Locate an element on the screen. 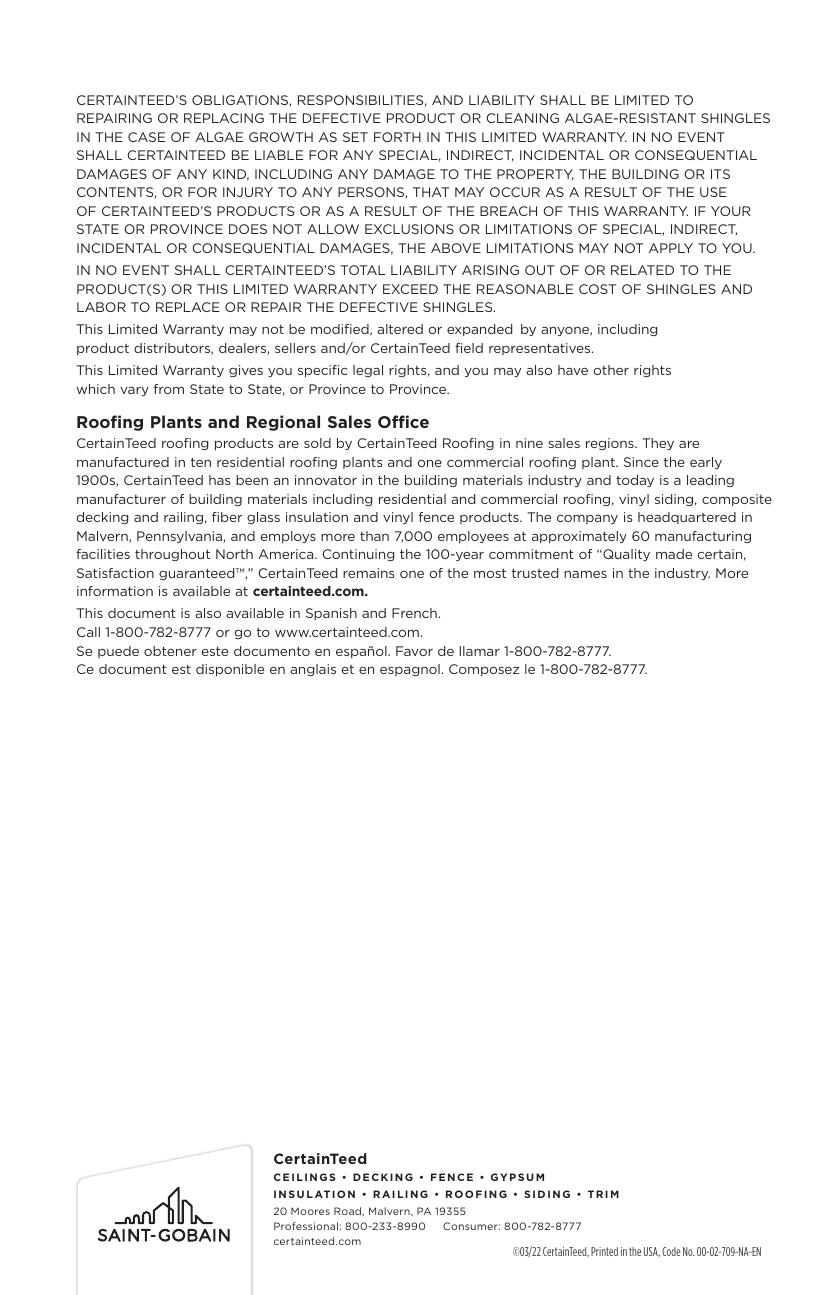 This screenshot has height=1295, width=838. than is located at coordinates (374, 536).
